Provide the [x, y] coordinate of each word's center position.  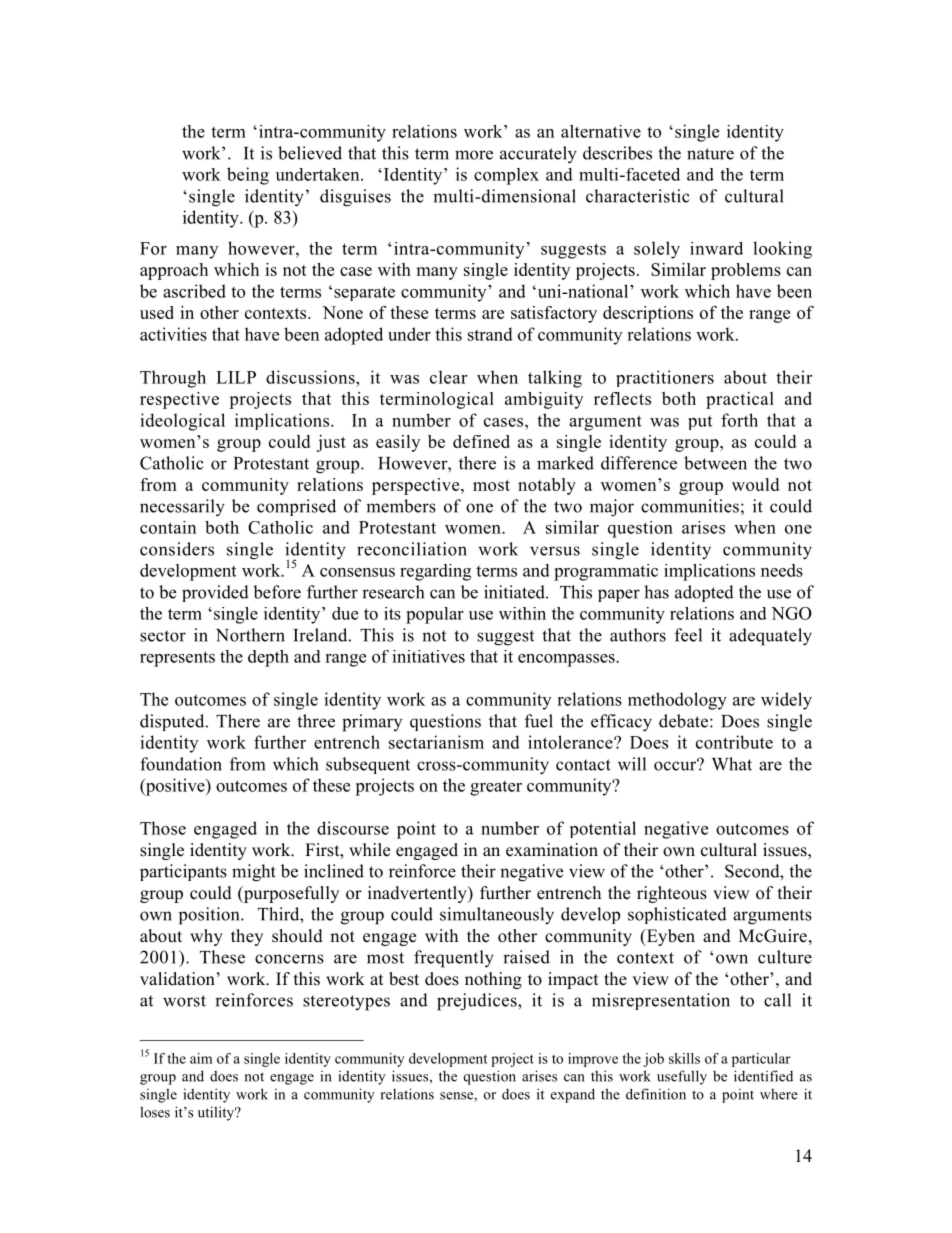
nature [710, 154]
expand [573, 1095]
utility [217, 1113]
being [248, 176]
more [474, 155]
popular [435, 615]
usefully [682, 1077]
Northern [250, 635]
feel [688, 635]
